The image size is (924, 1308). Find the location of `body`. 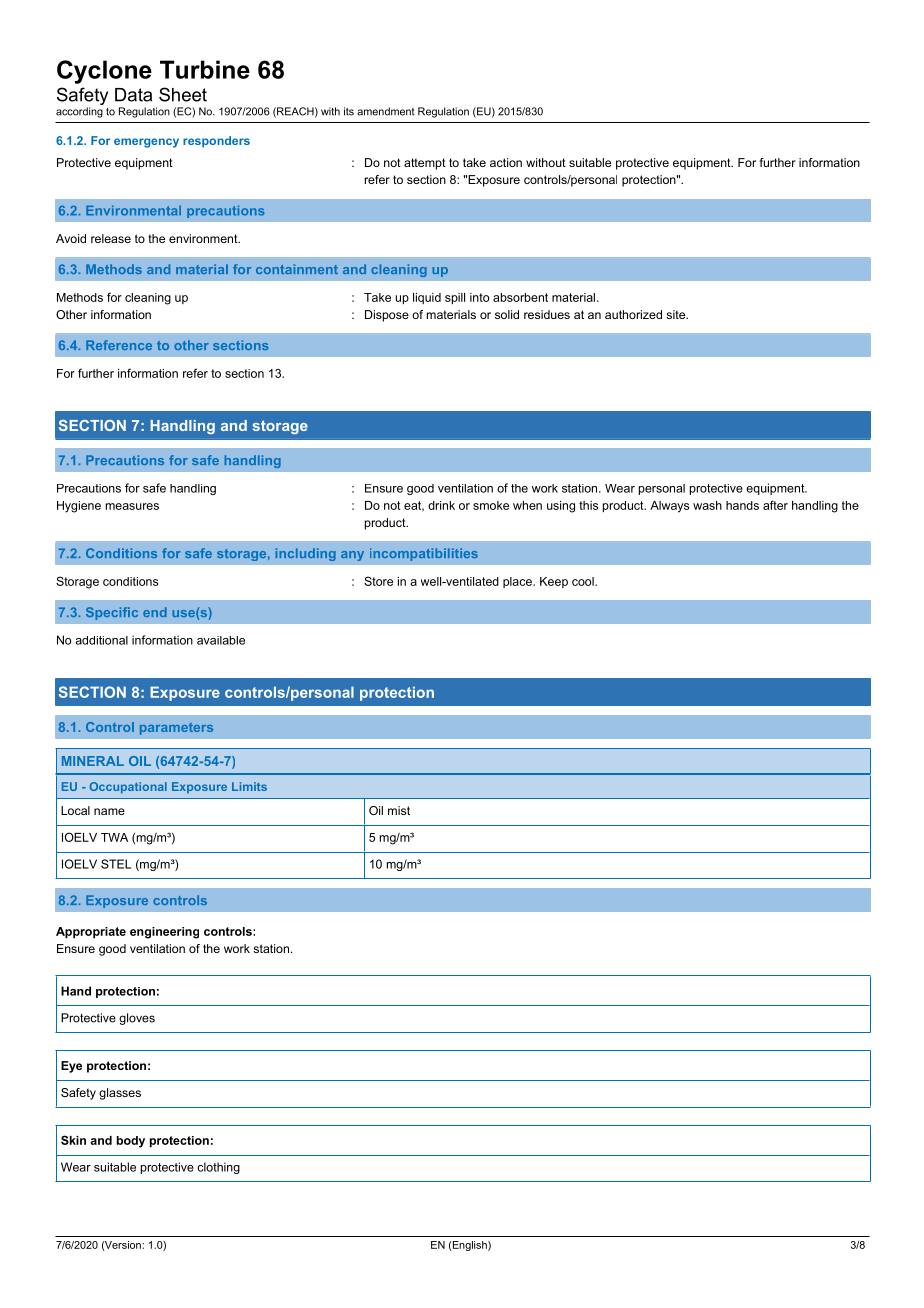

body is located at coordinates (131, 1142).
